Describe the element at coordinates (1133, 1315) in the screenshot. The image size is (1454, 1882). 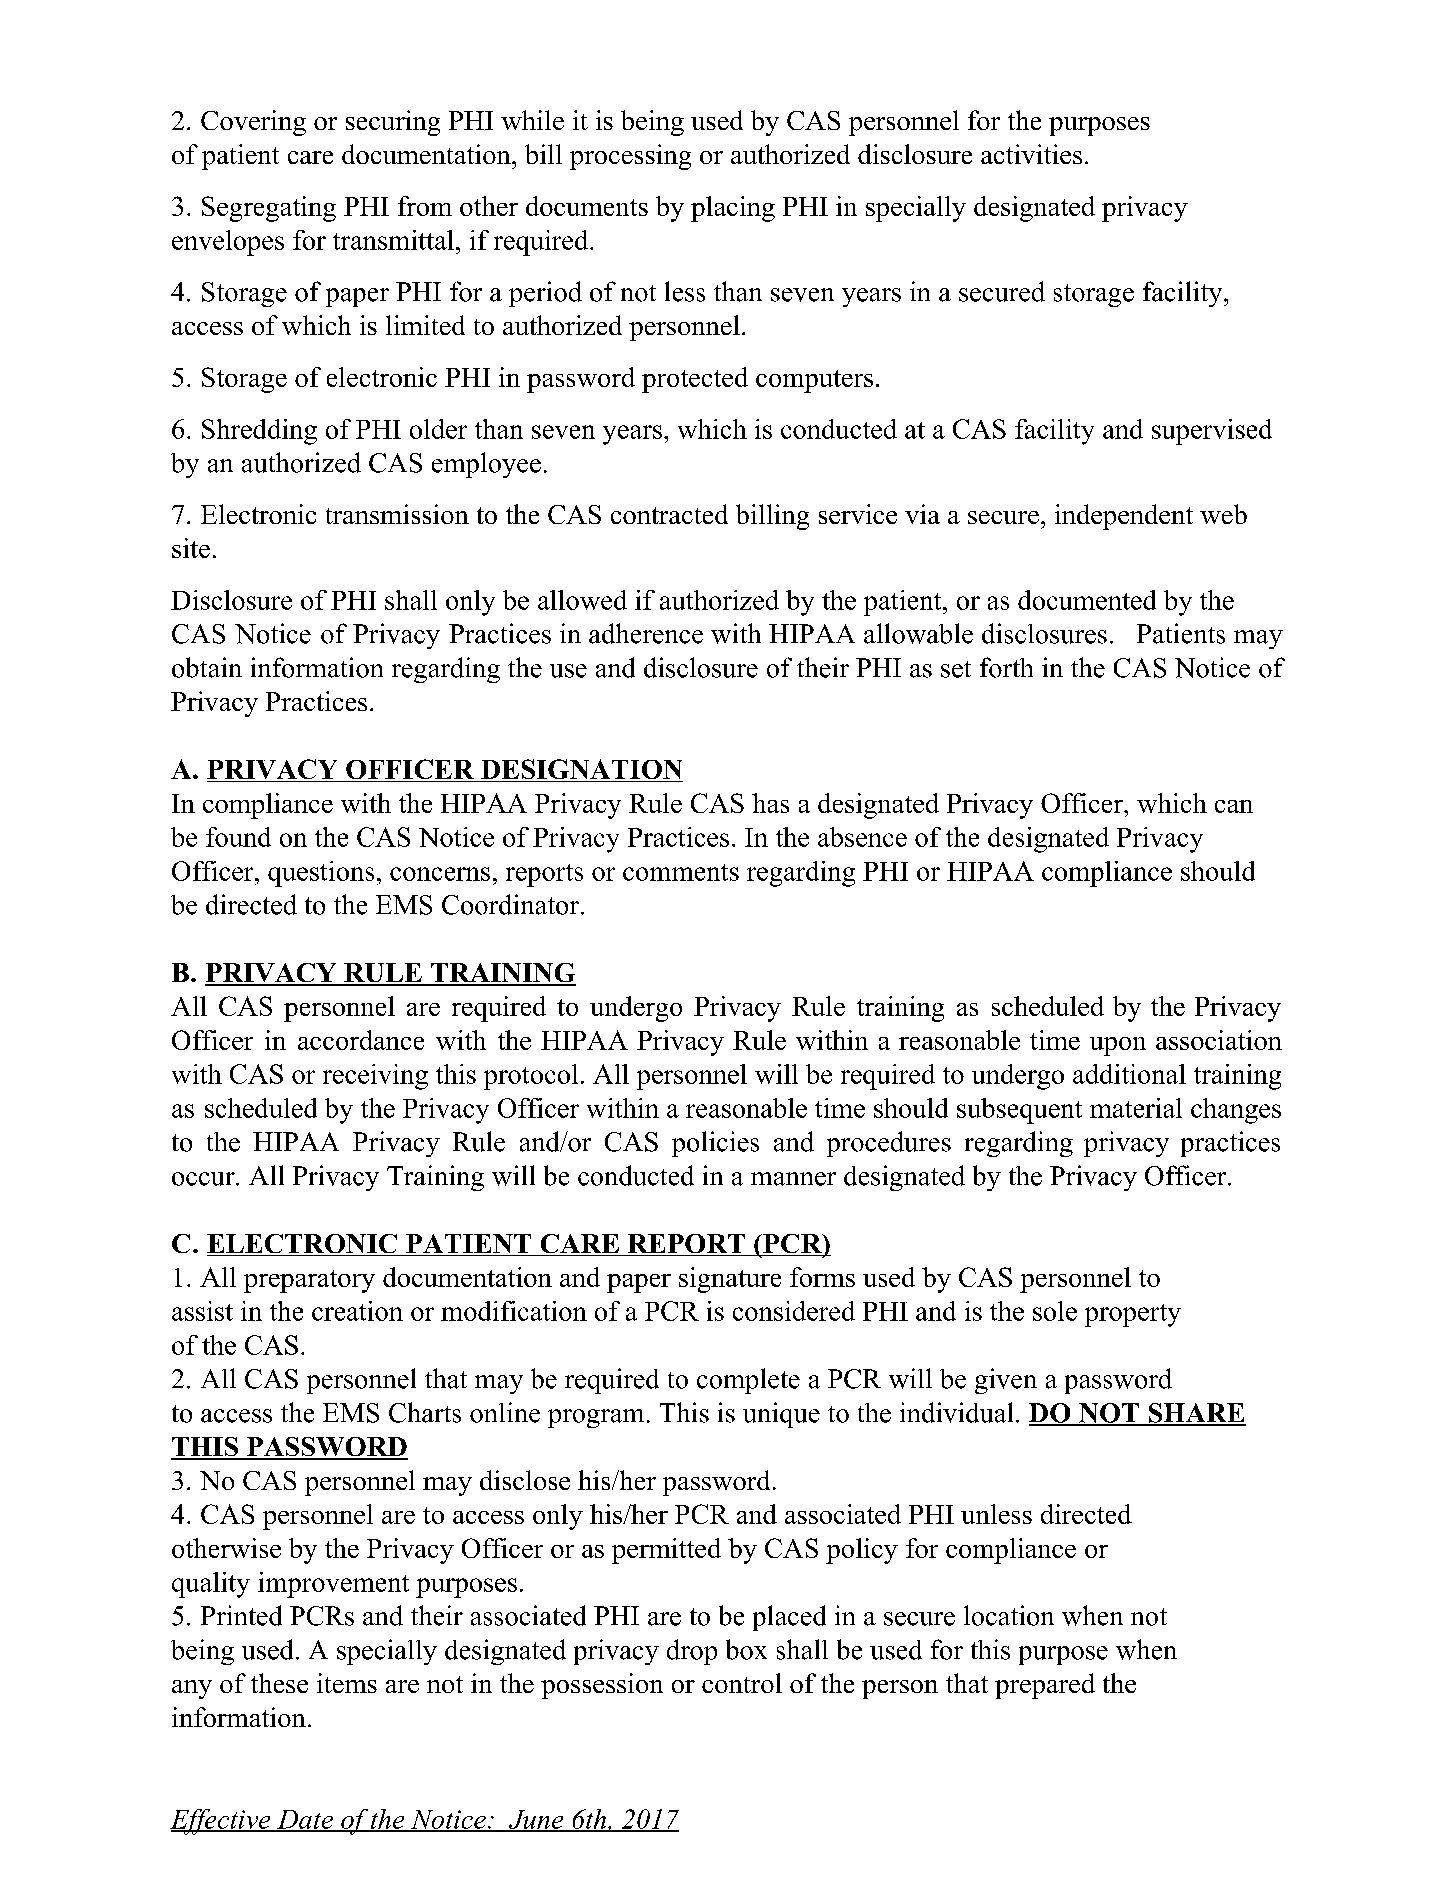
I see `property` at that location.
